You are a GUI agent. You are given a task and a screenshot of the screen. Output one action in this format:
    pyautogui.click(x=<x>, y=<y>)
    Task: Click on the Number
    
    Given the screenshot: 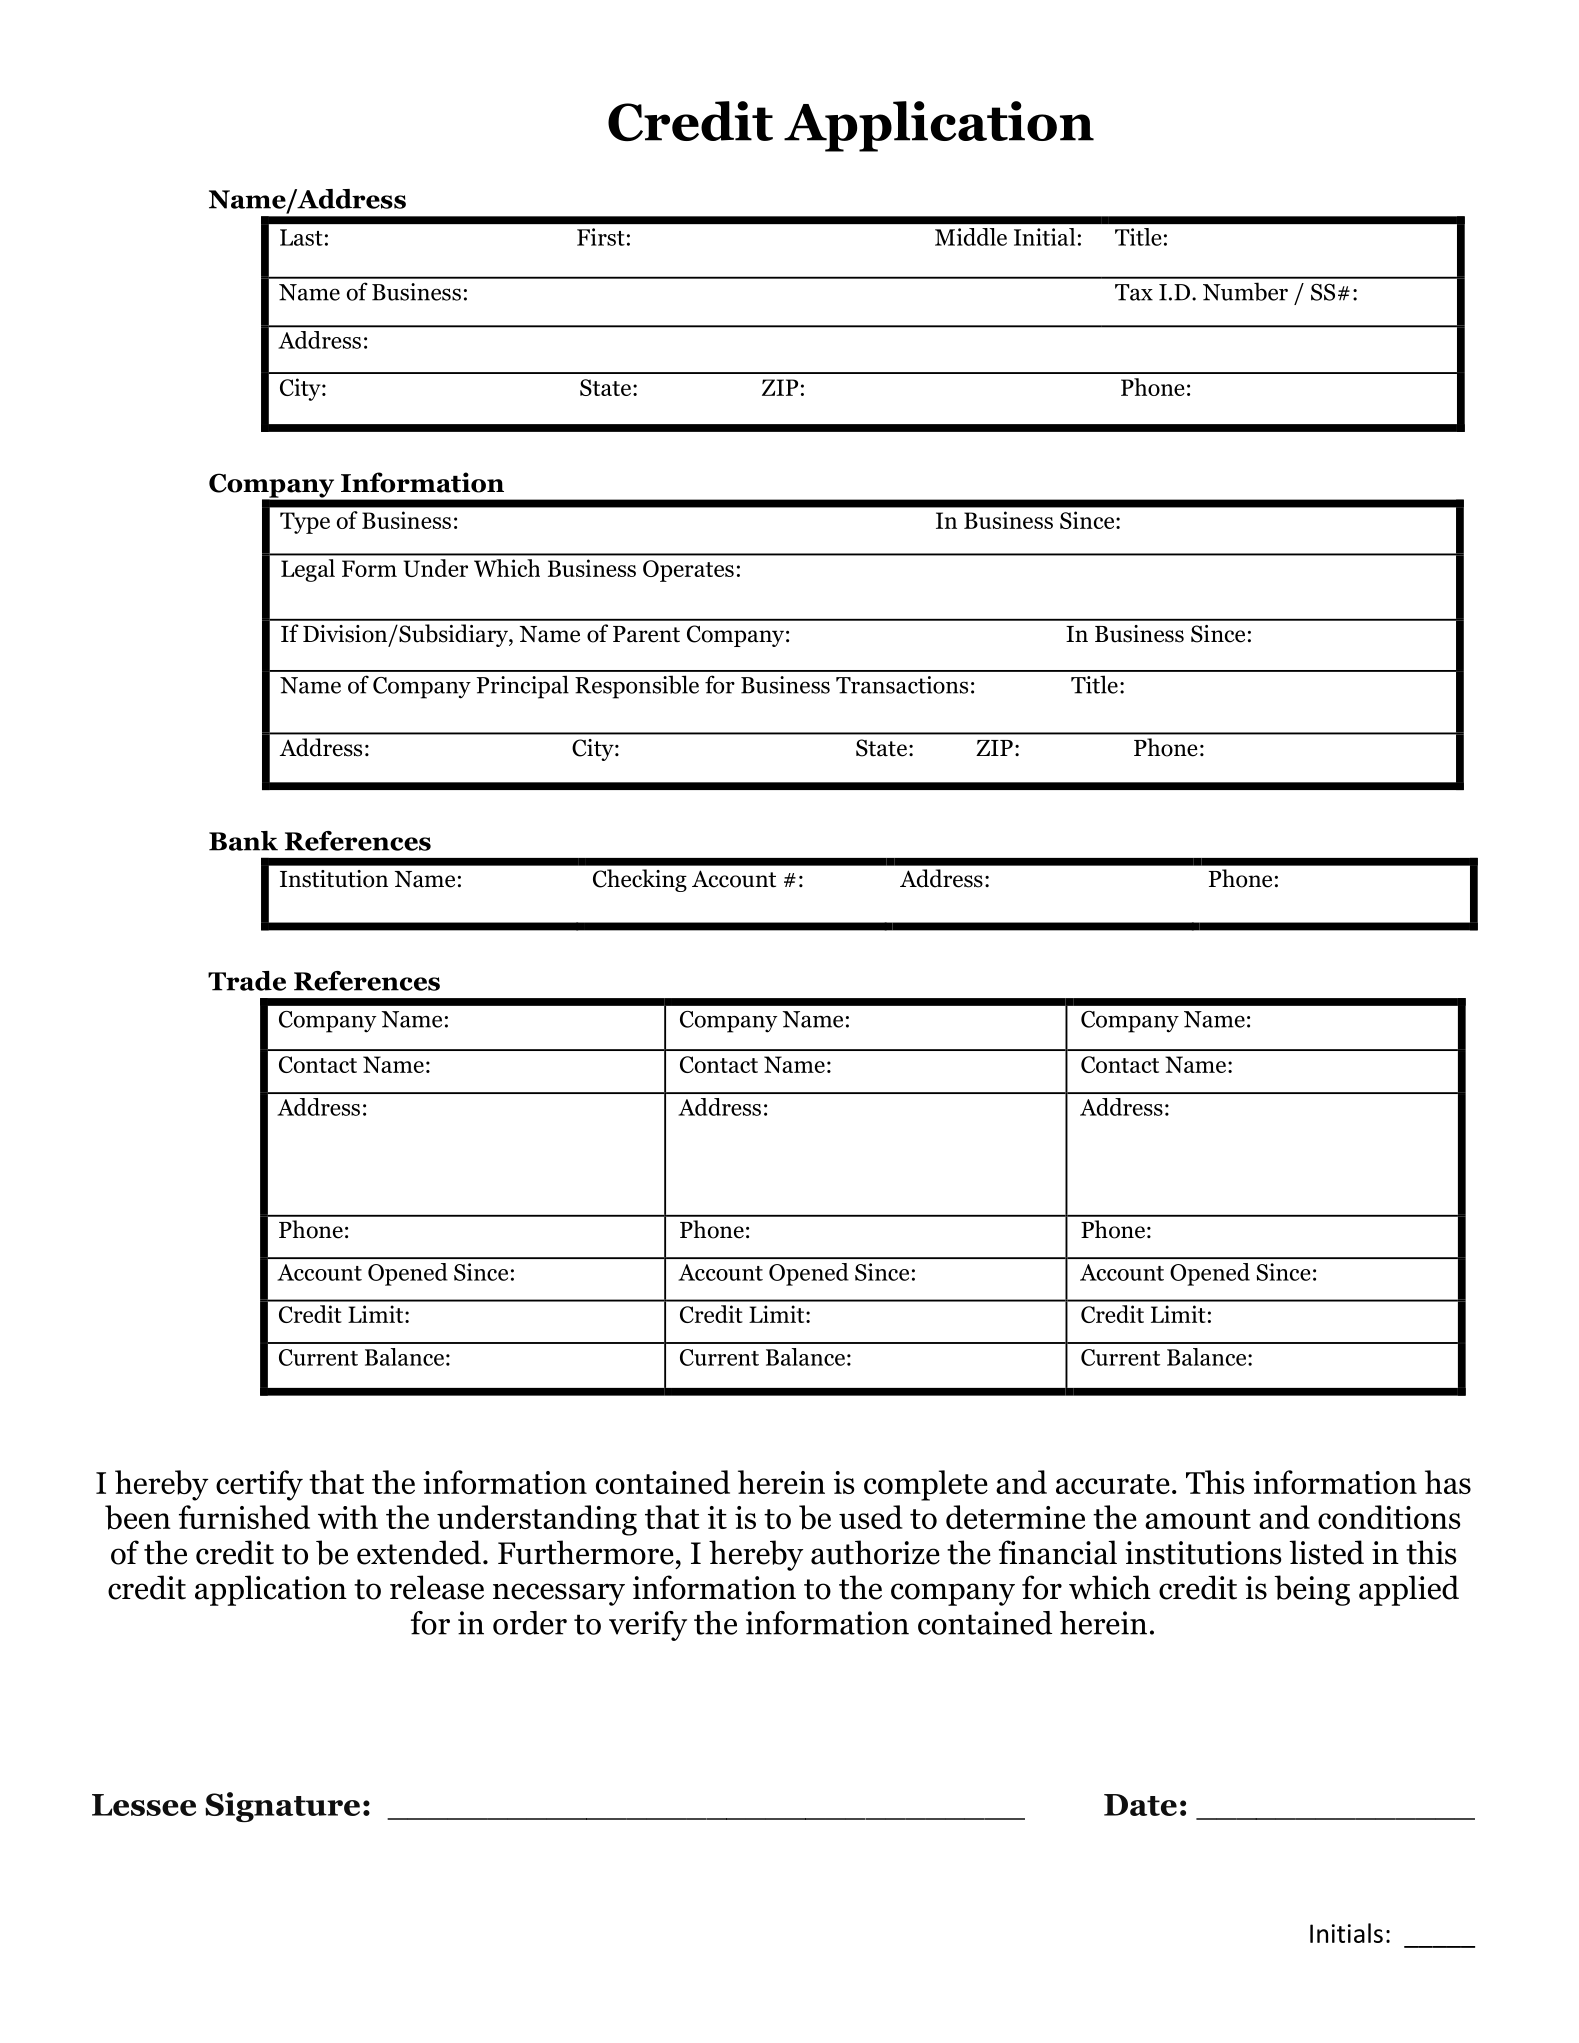 What is the action you would take?
    pyautogui.click(x=1245, y=291)
